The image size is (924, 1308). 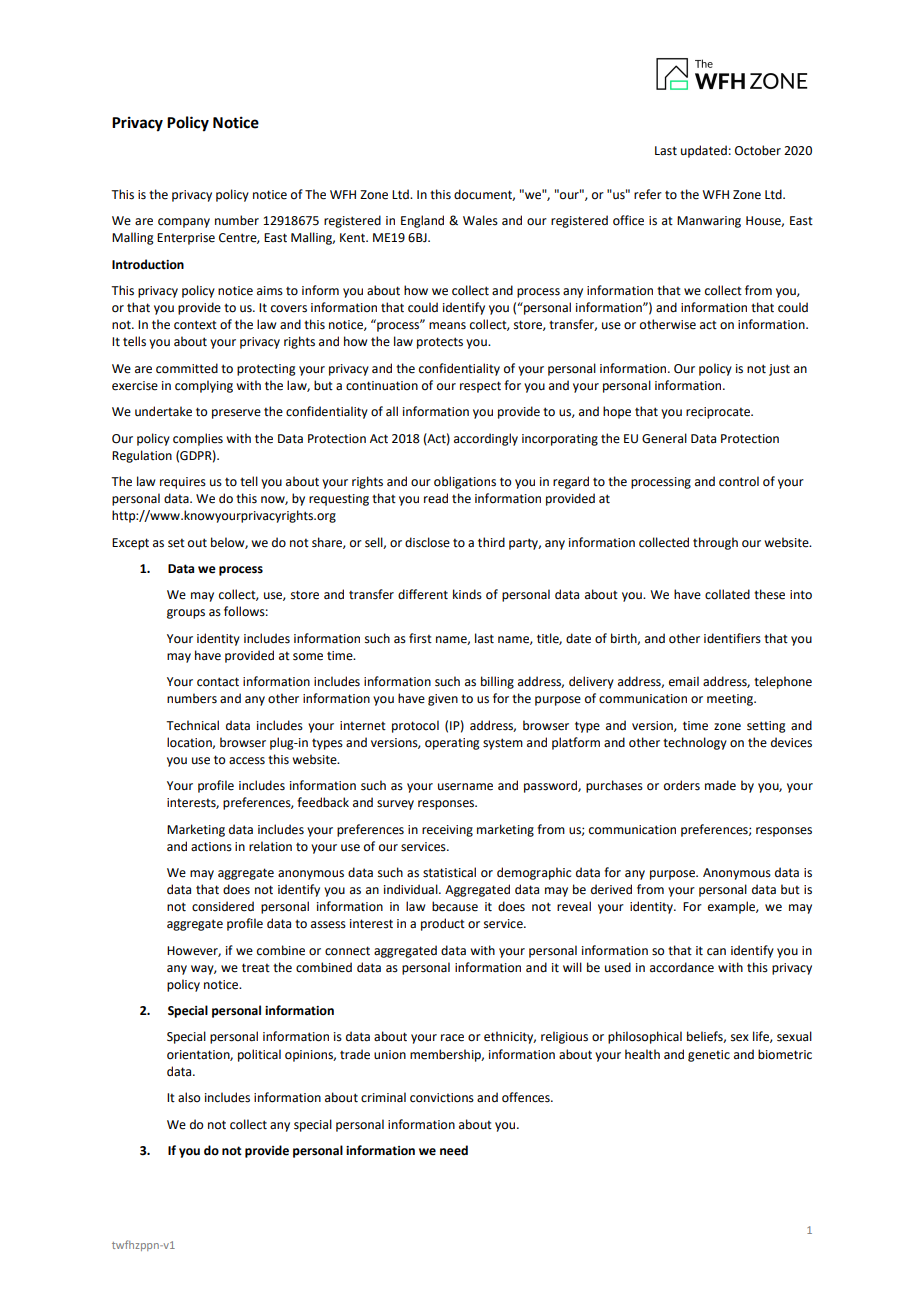 I want to click on made, so click(x=720, y=785).
